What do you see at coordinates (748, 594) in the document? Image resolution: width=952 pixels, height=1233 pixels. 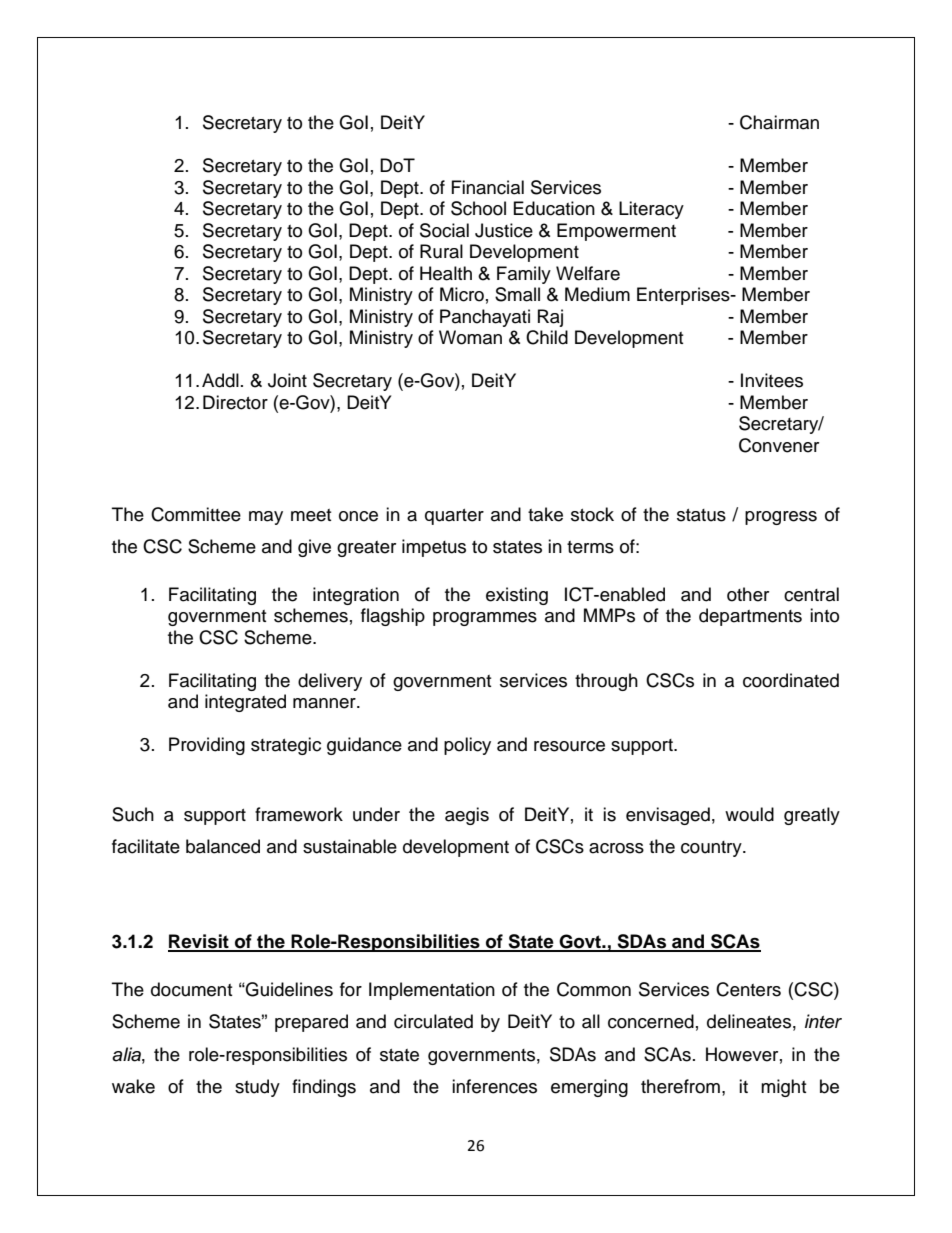 I see `other` at bounding box center [748, 594].
